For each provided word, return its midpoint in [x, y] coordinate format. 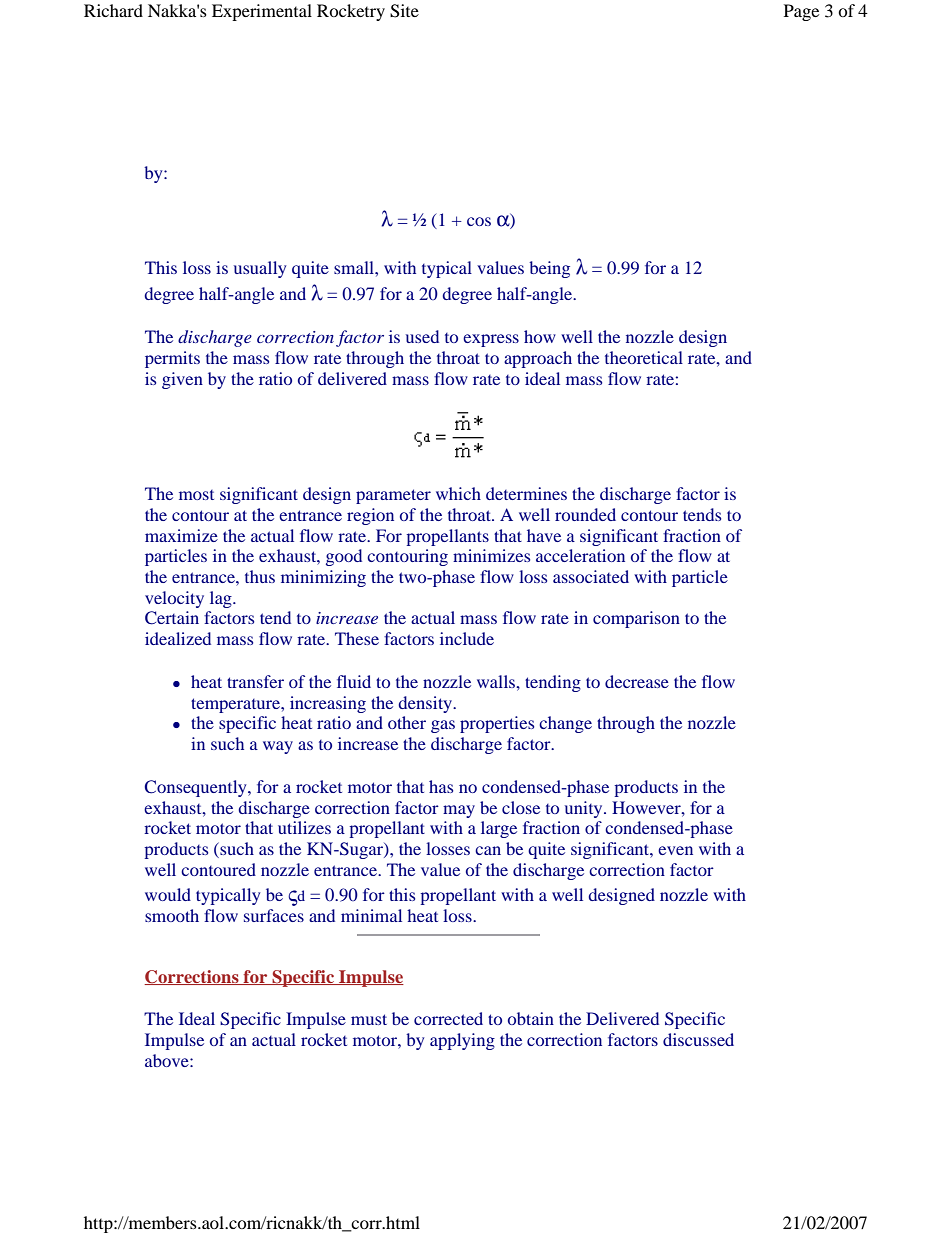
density [426, 704]
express [491, 340]
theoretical [644, 357]
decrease [637, 681]
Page [801, 12]
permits [172, 359]
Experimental [262, 12]
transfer [255, 681]
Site [404, 11]
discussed [698, 1039]
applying [462, 1041]
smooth [172, 915]
